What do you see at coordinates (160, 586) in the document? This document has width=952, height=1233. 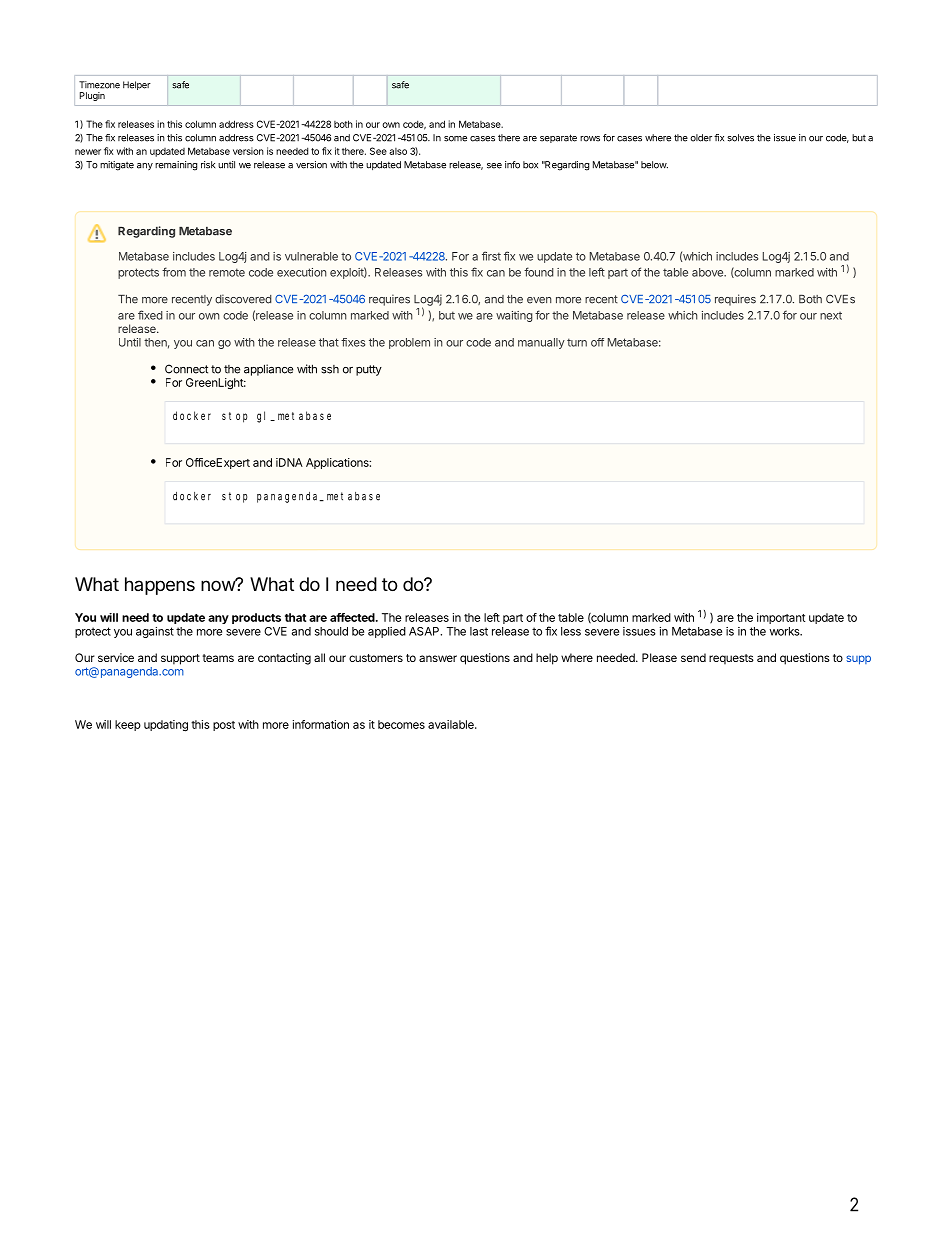 I see `happens` at bounding box center [160, 586].
